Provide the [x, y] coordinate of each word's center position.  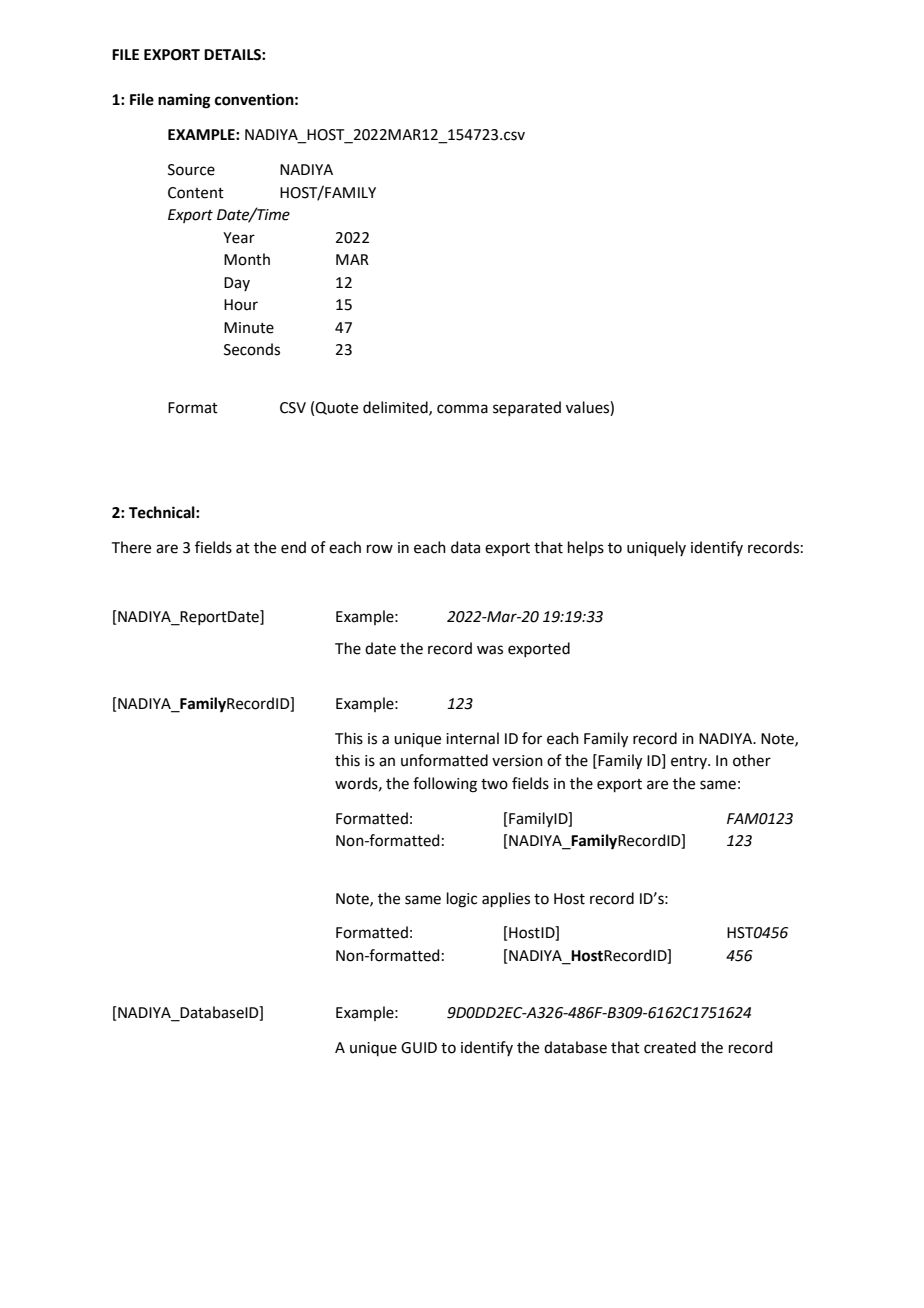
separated [527, 408]
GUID [419, 1048]
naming [184, 101]
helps [586, 548]
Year [239, 238]
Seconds [252, 349]
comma [462, 409]
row [380, 549]
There [131, 547]
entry [690, 762]
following [445, 785]
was [490, 650]
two [494, 784]
